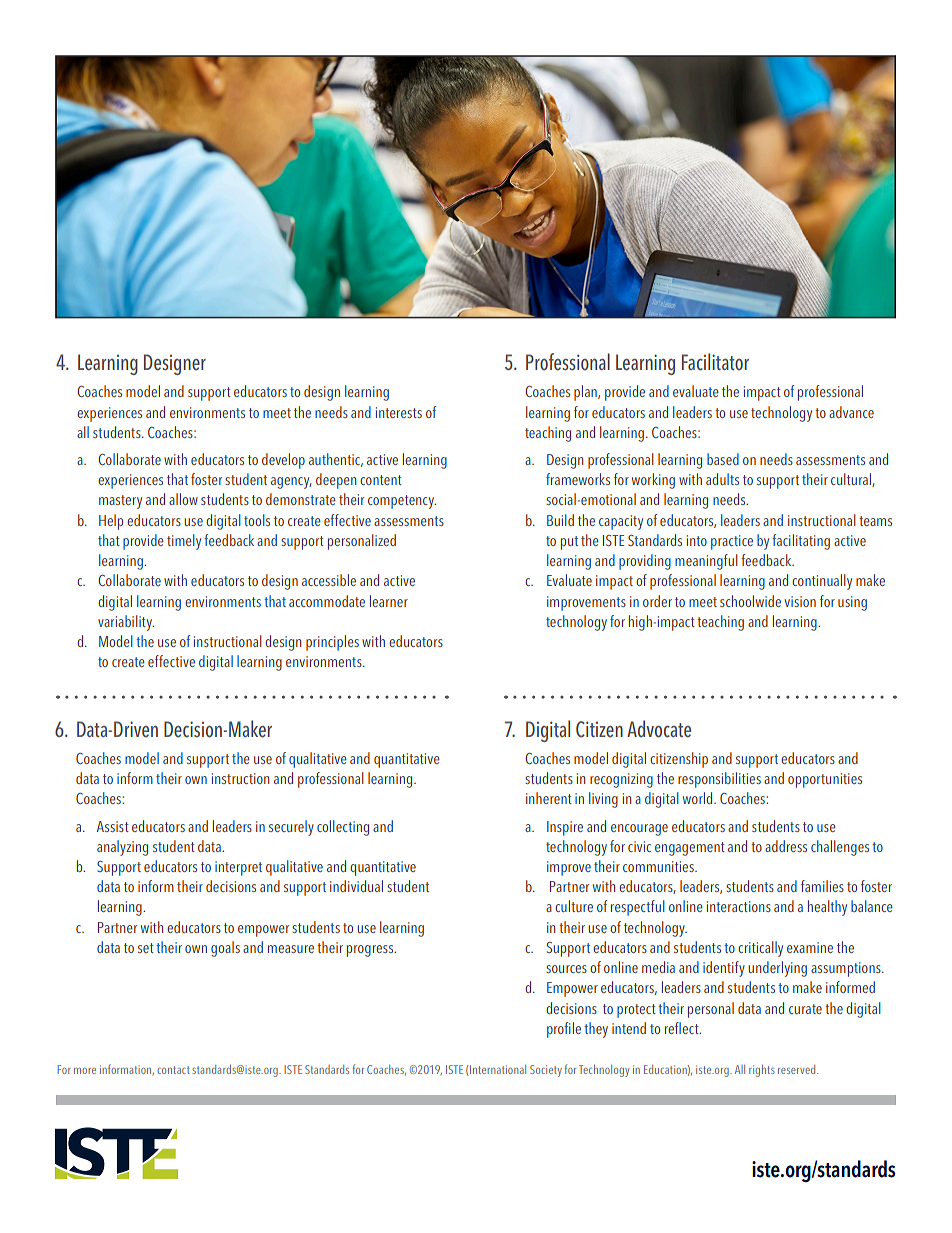  I want to click on International, so click(498, 1069).
